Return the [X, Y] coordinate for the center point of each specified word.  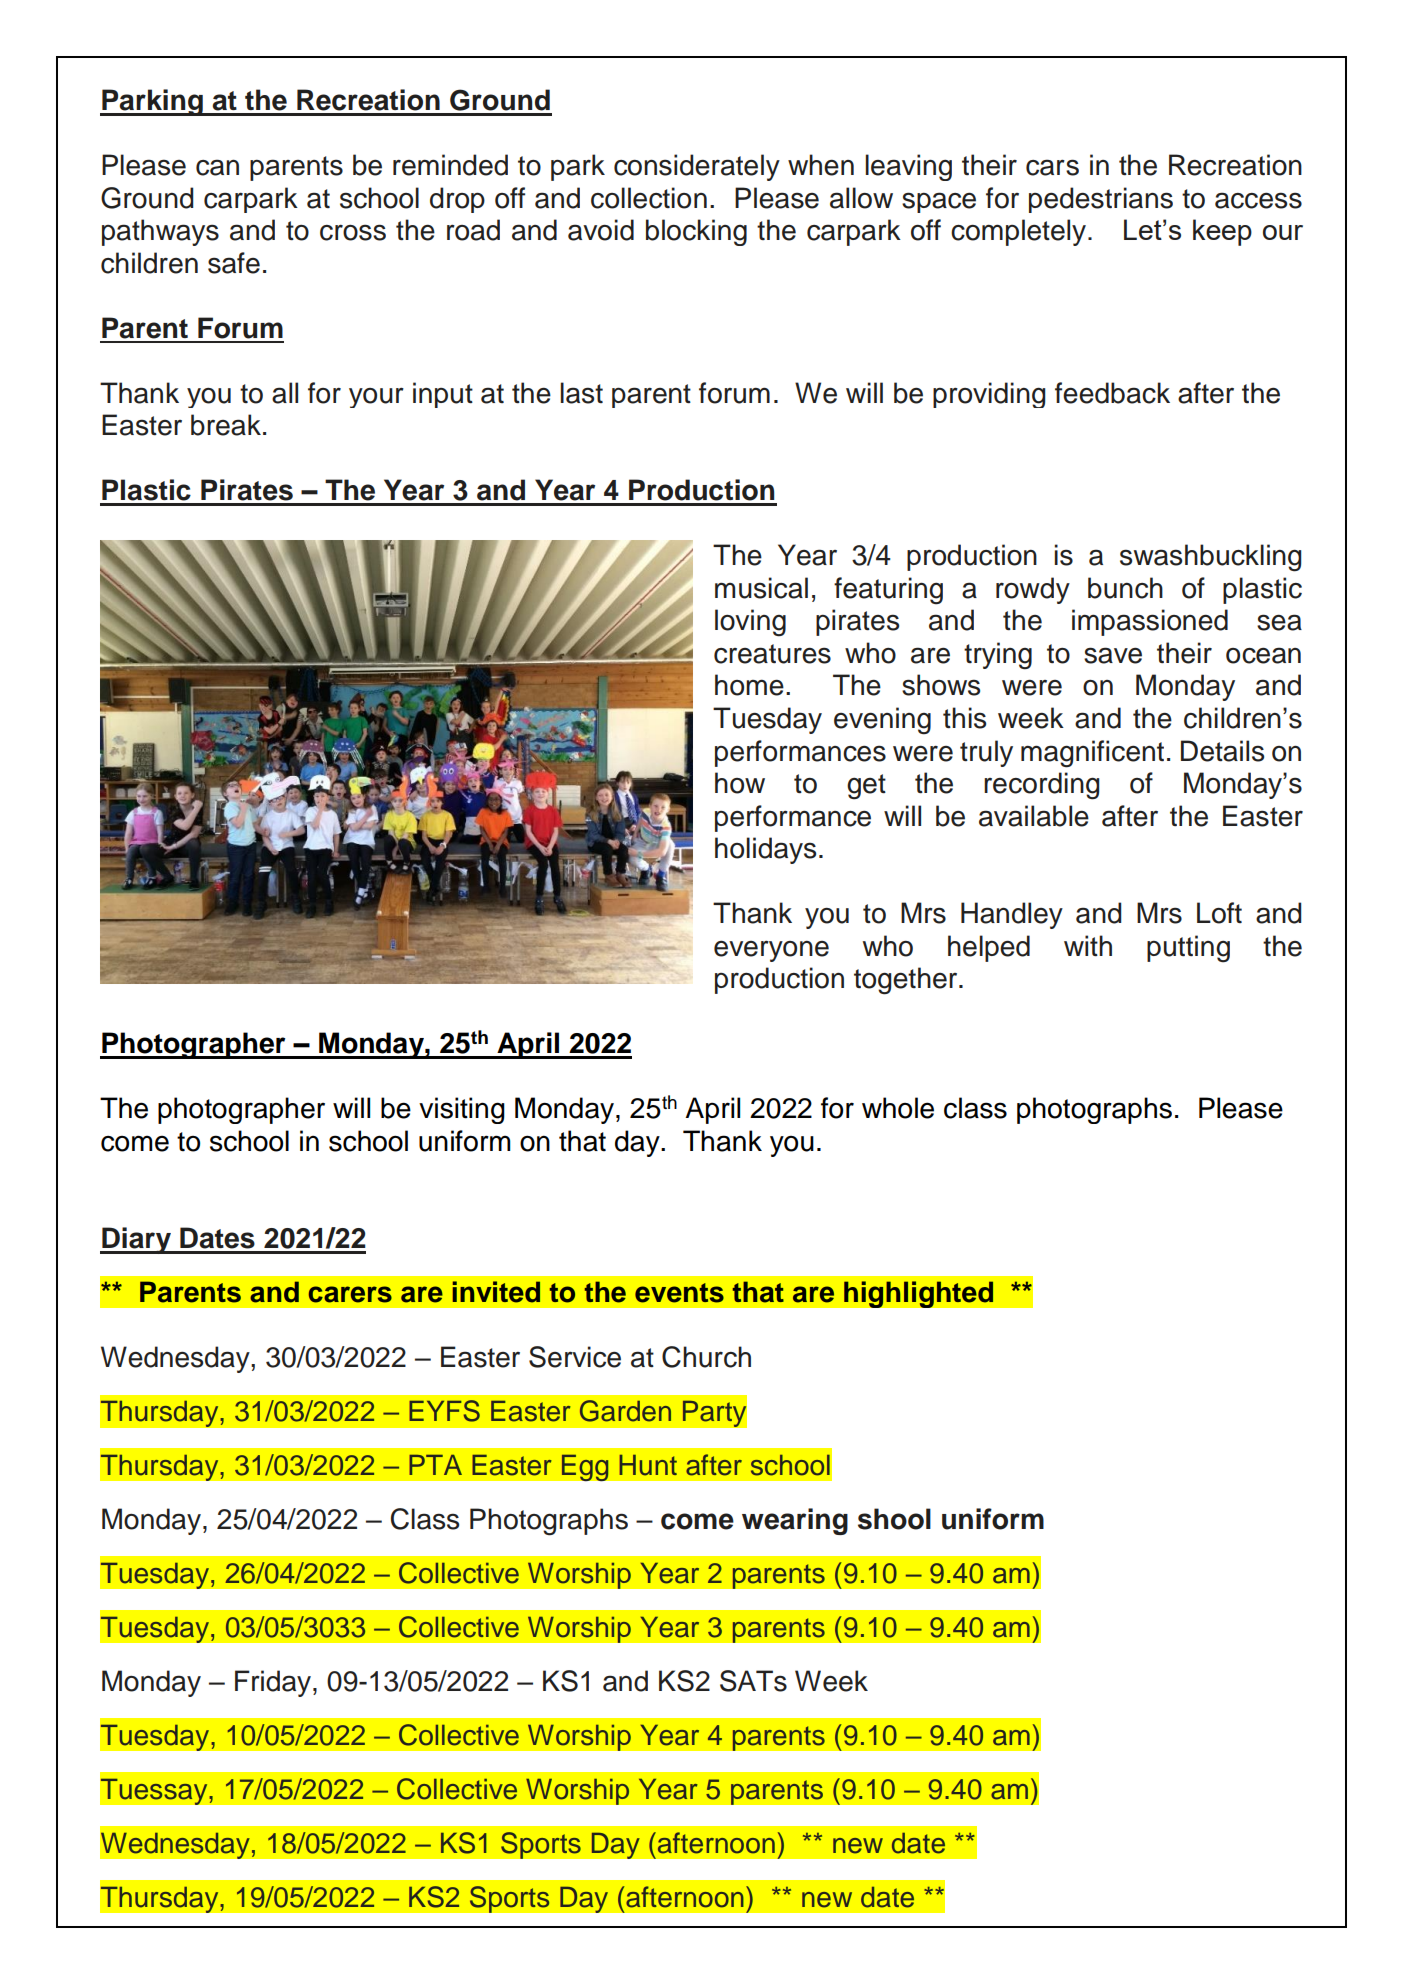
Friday [274, 1683]
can [217, 167]
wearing [795, 1521]
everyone [771, 951]
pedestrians [1101, 200]
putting [1188, 949]
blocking [696, 232]
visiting [462, 1110]
